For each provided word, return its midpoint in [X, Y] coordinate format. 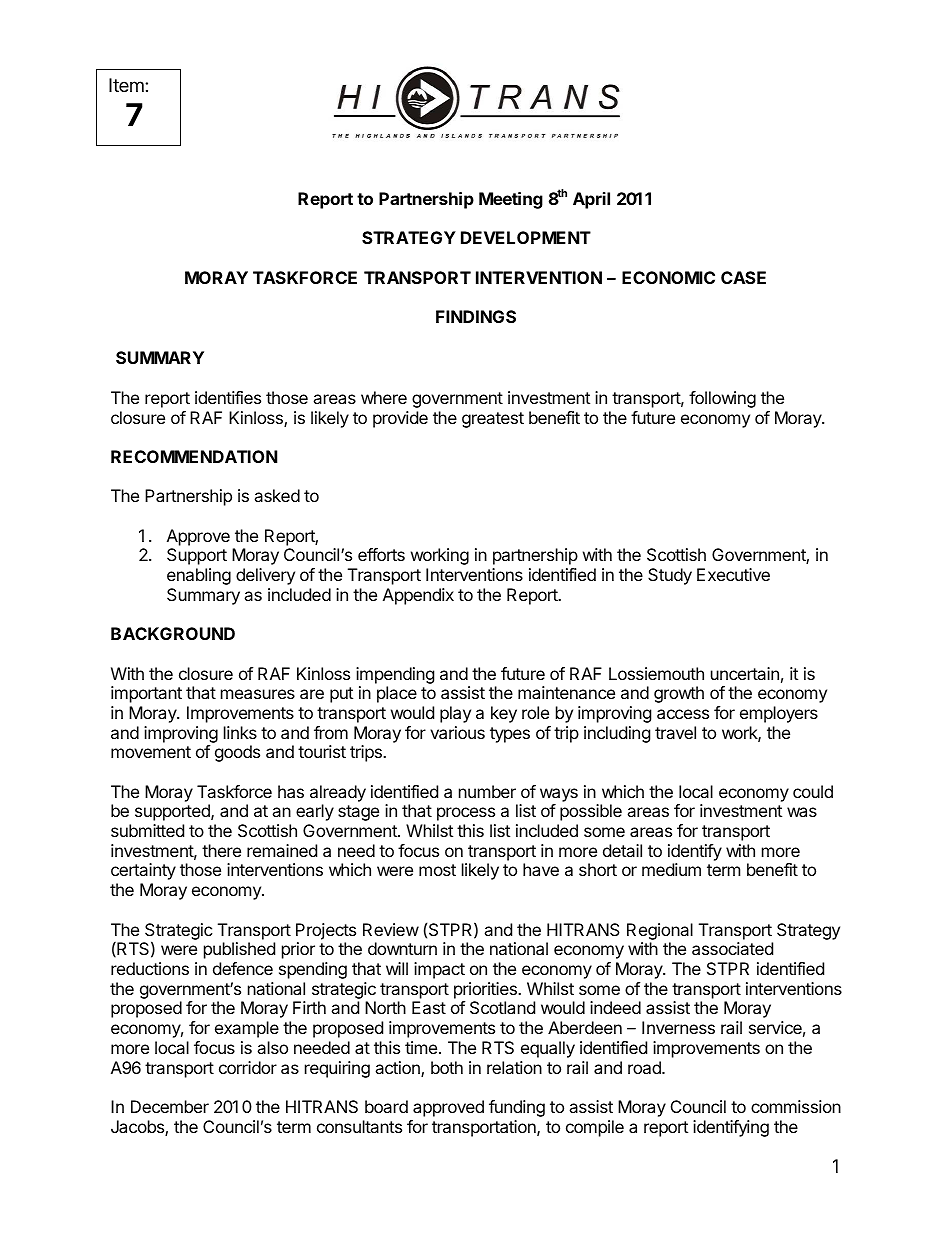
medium [671, 869]
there [221, 850]
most [437, 870]
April [591, 200]
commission [796, 1106]
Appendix [418, 596]
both [447, 1067]
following [722, 399]
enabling [199, 576]
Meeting [511, 200]
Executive [733, 574]
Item [127, 85]
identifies [228, 397]
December [170, 1106]
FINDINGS [476, 316]
